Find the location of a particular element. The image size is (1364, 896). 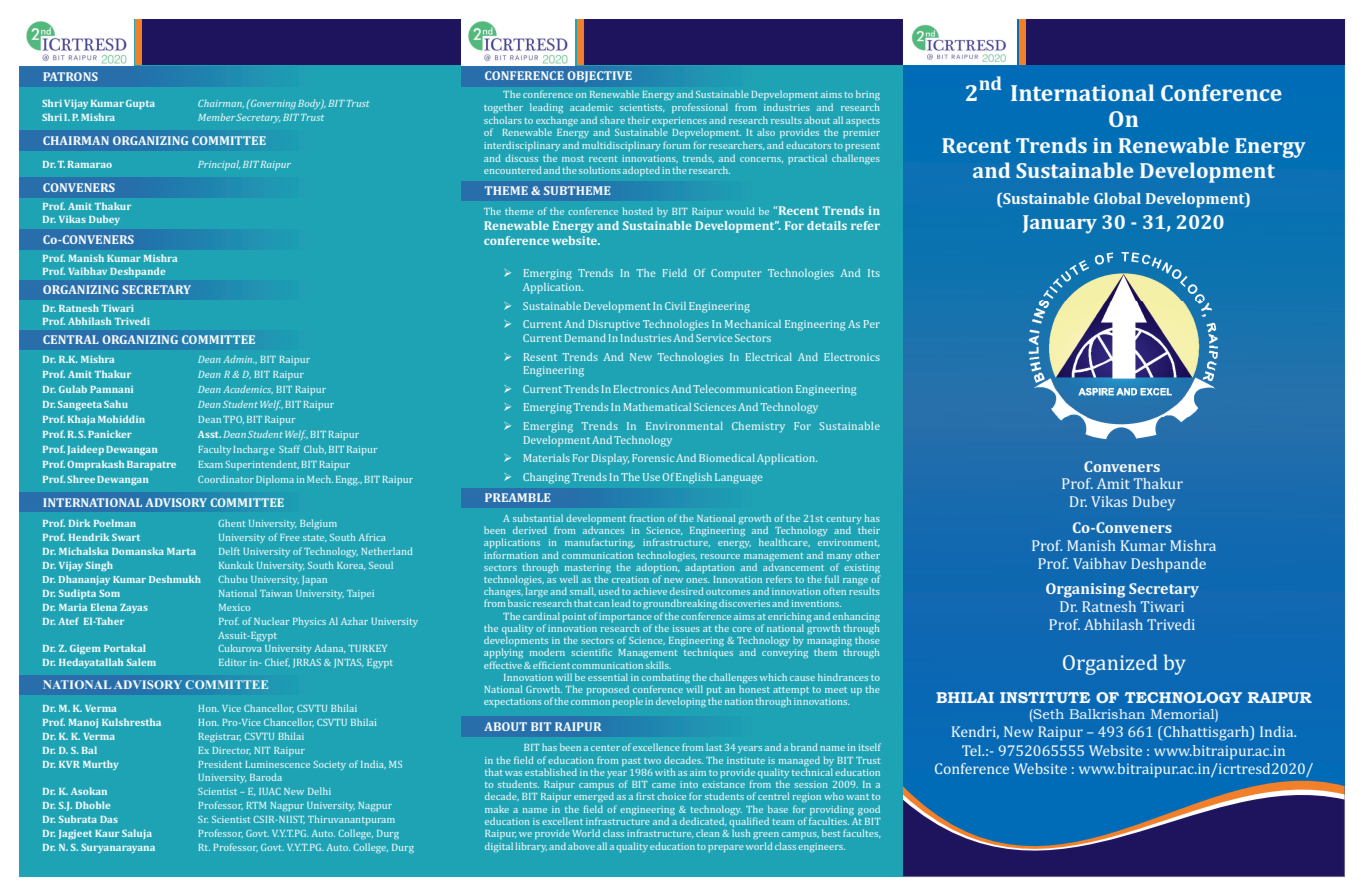

used is located at coordinates (609, 591).
